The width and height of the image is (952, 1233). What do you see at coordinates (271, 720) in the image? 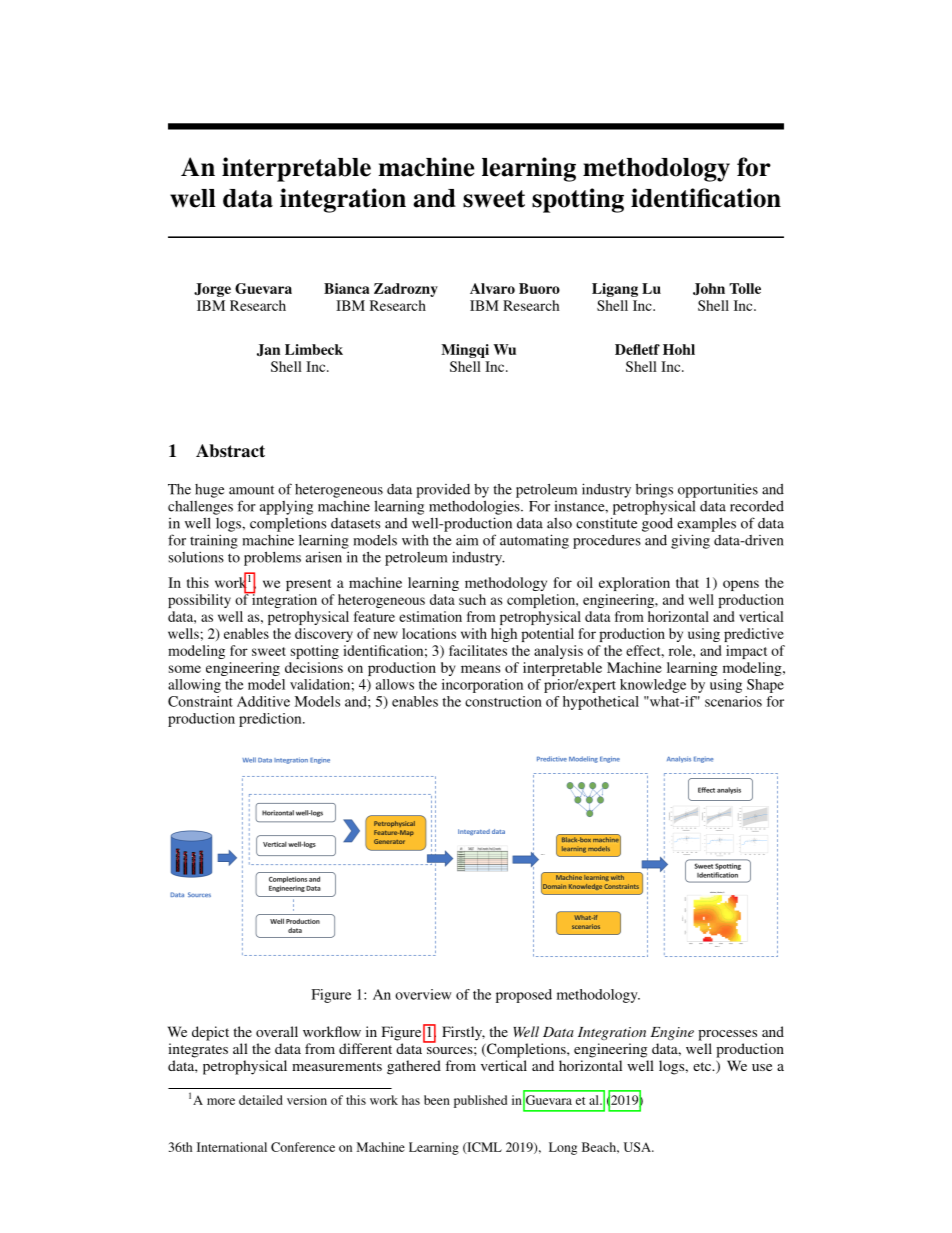
I see `prediction` at bounding box center [271, 720].
